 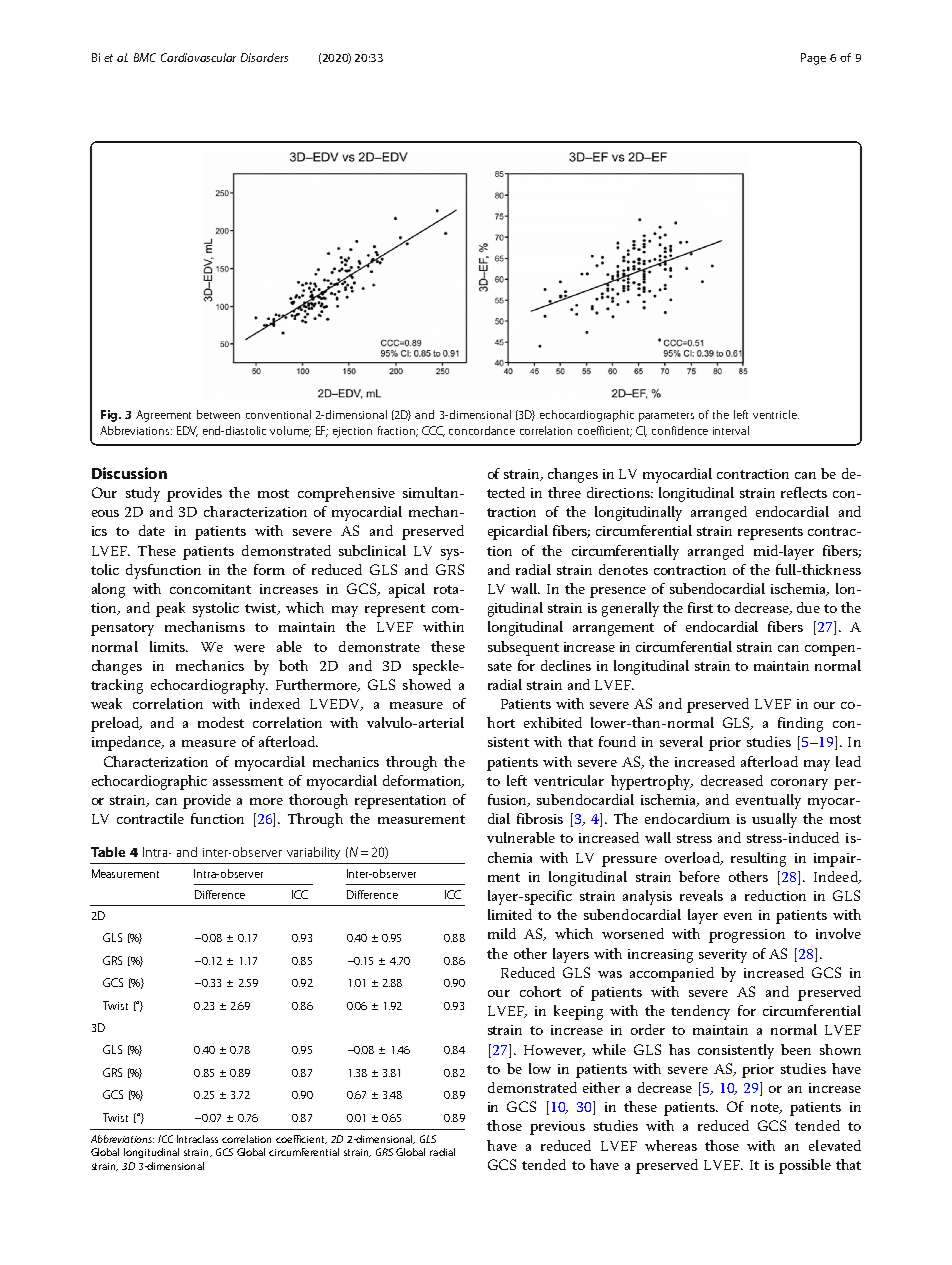 I want to click on possible, so click(x=805, y=1166).
